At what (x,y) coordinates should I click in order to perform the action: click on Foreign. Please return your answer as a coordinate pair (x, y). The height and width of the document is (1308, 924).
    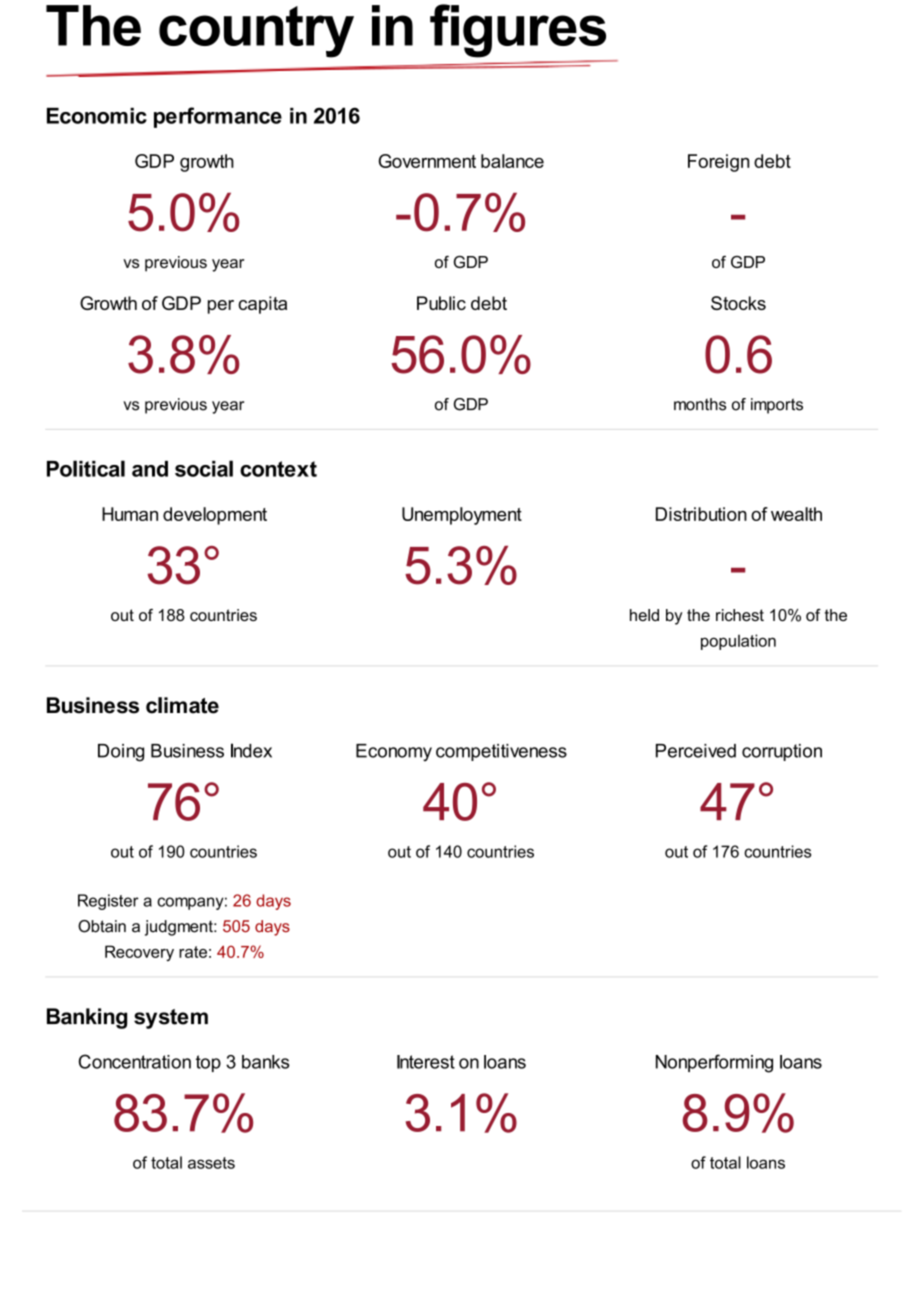
    Looking at the image, I should click on (718, 163).
